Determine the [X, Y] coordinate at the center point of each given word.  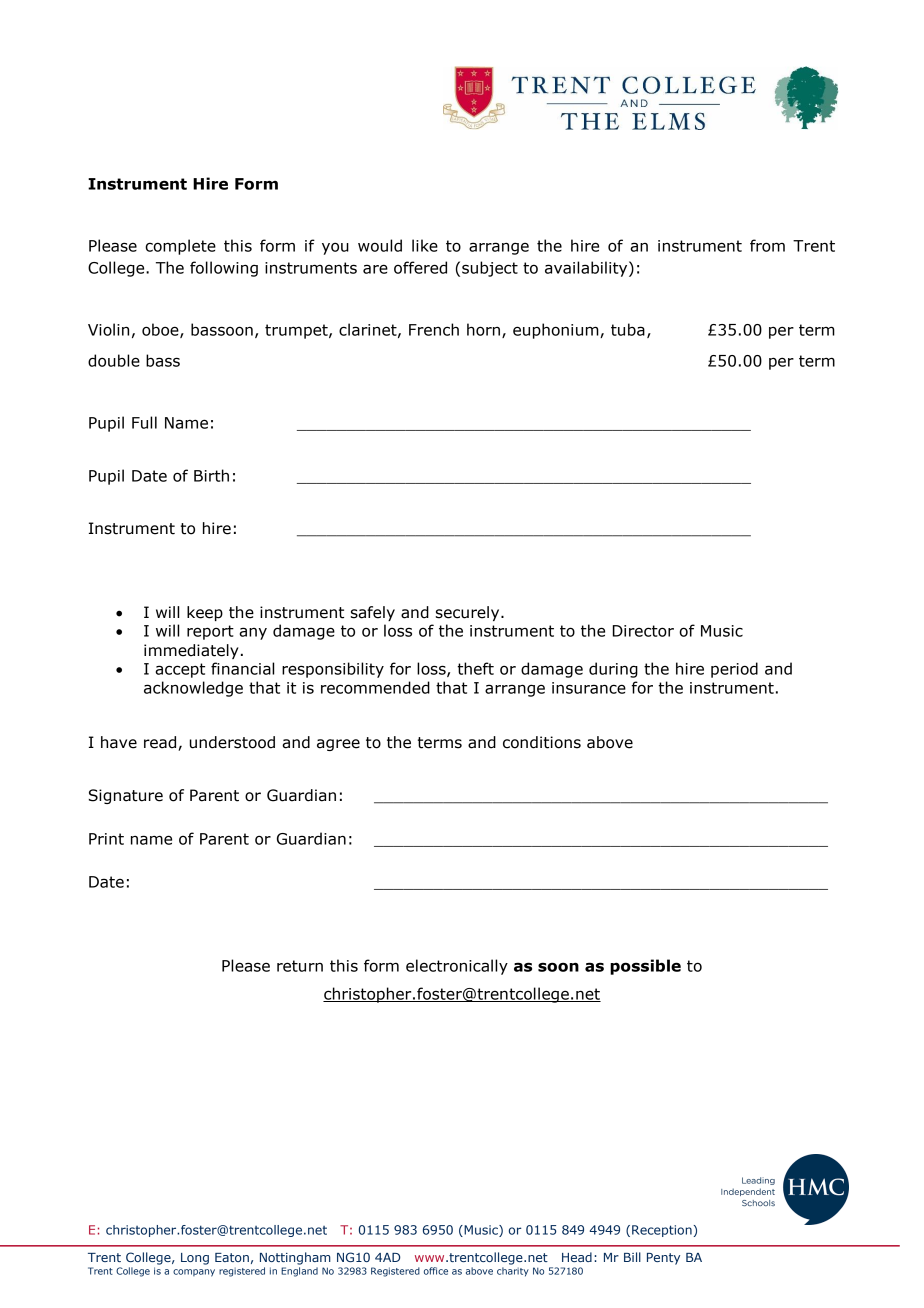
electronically [457, 967]
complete [180, 247]
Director [643, 631]
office [436, 1271]
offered [420, 267]
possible [645, 967]
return [300, 966]
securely [468, 613]
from [767, 245]
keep [205, 613]
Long [195, 1259]
